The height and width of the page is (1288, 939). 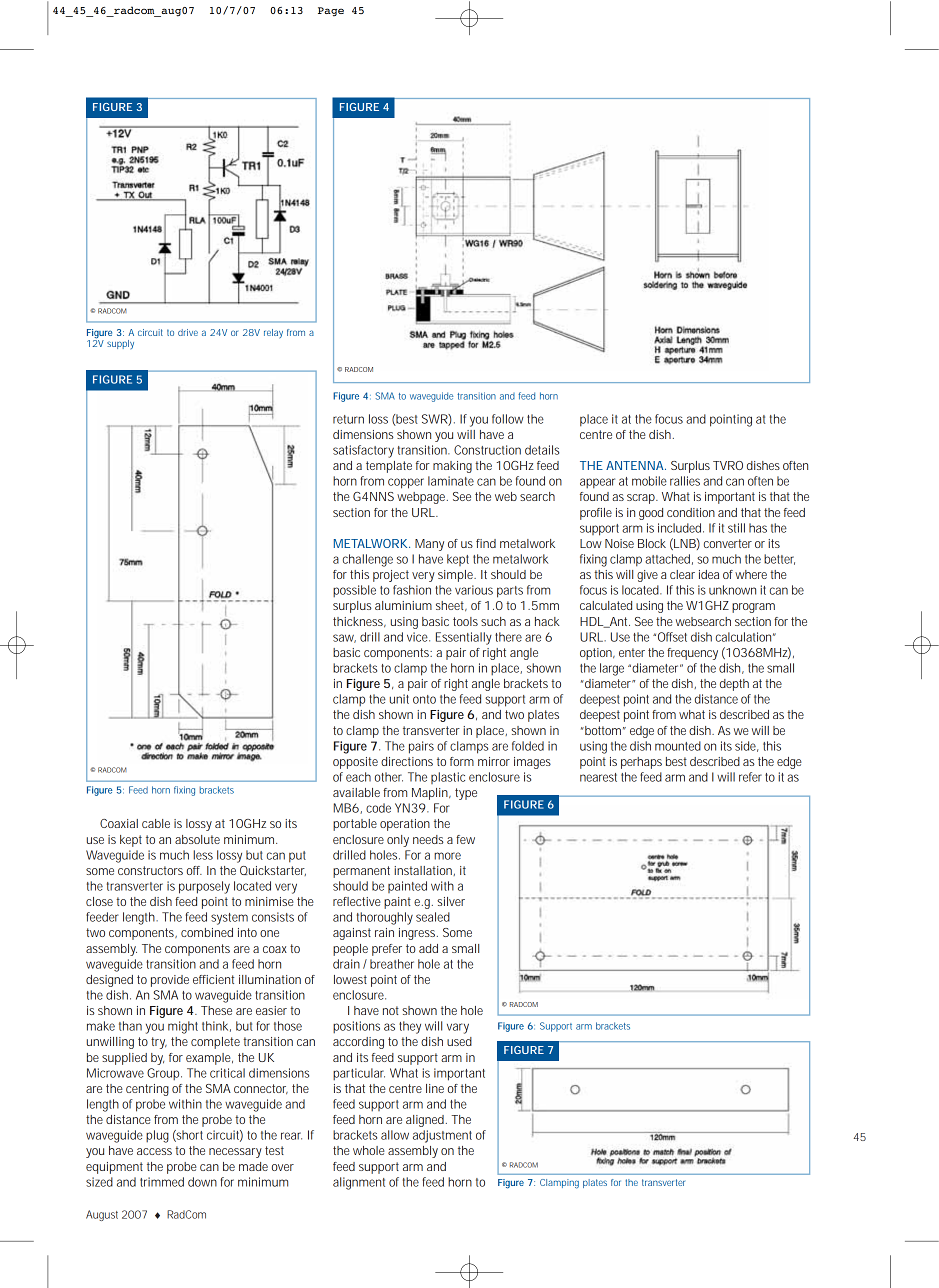 I want to click on cable, so click(x=156, y=823).
